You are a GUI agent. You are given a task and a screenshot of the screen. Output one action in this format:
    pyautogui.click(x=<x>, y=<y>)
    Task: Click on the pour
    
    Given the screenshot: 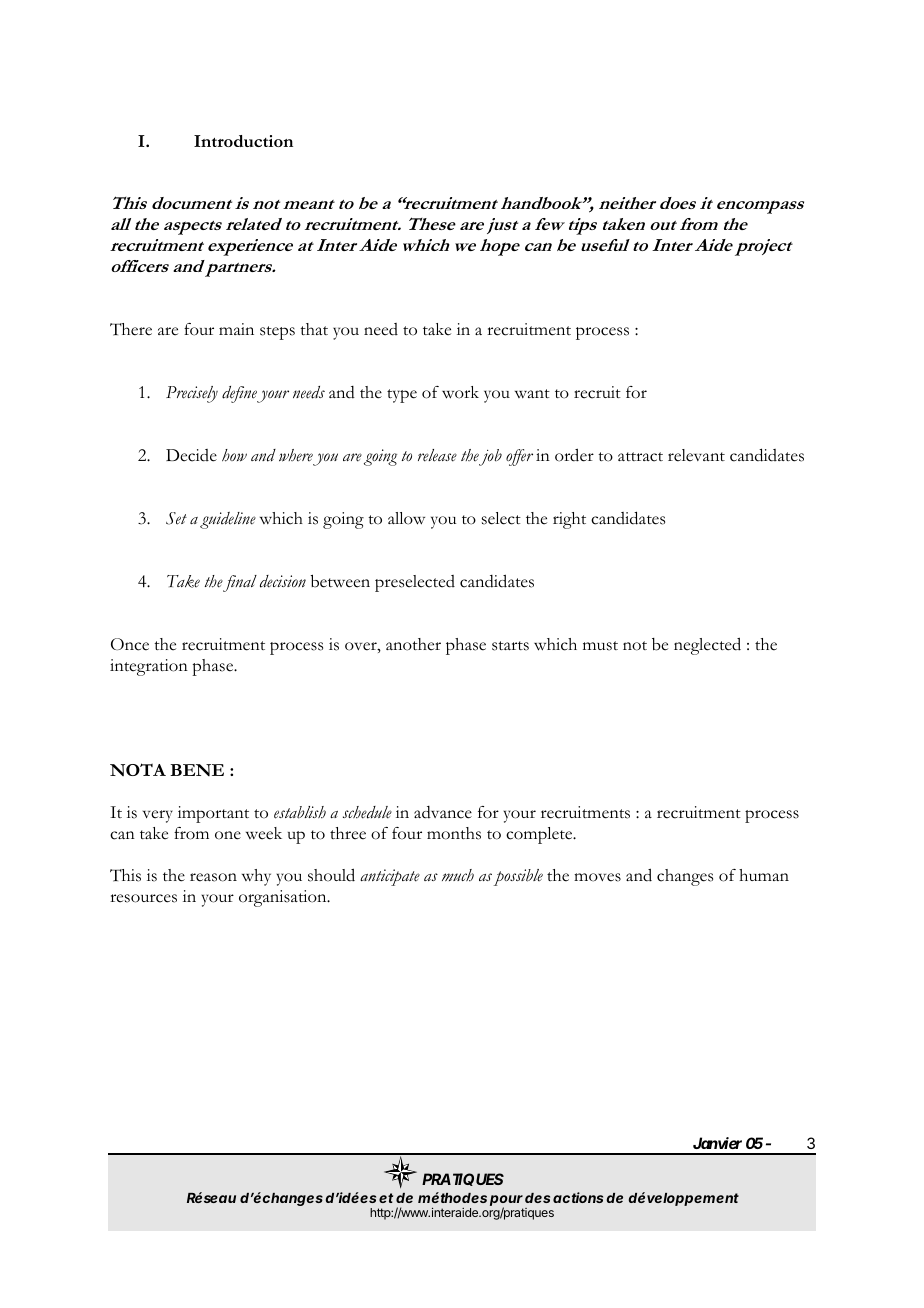 What is the action you would take?
    pyautogui.click(x=506, y=1202)
